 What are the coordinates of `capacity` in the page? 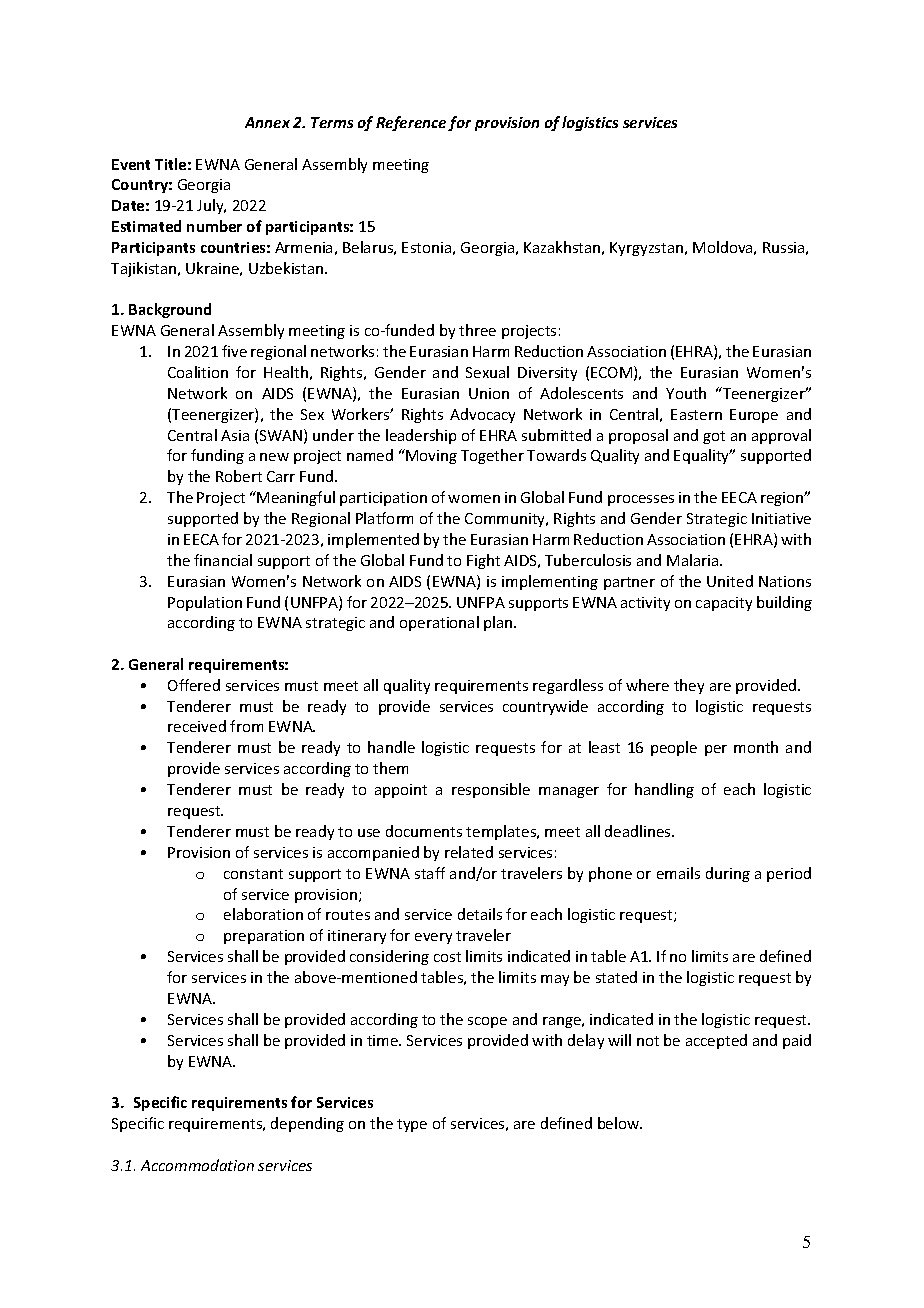 It's located at (724, 604).
